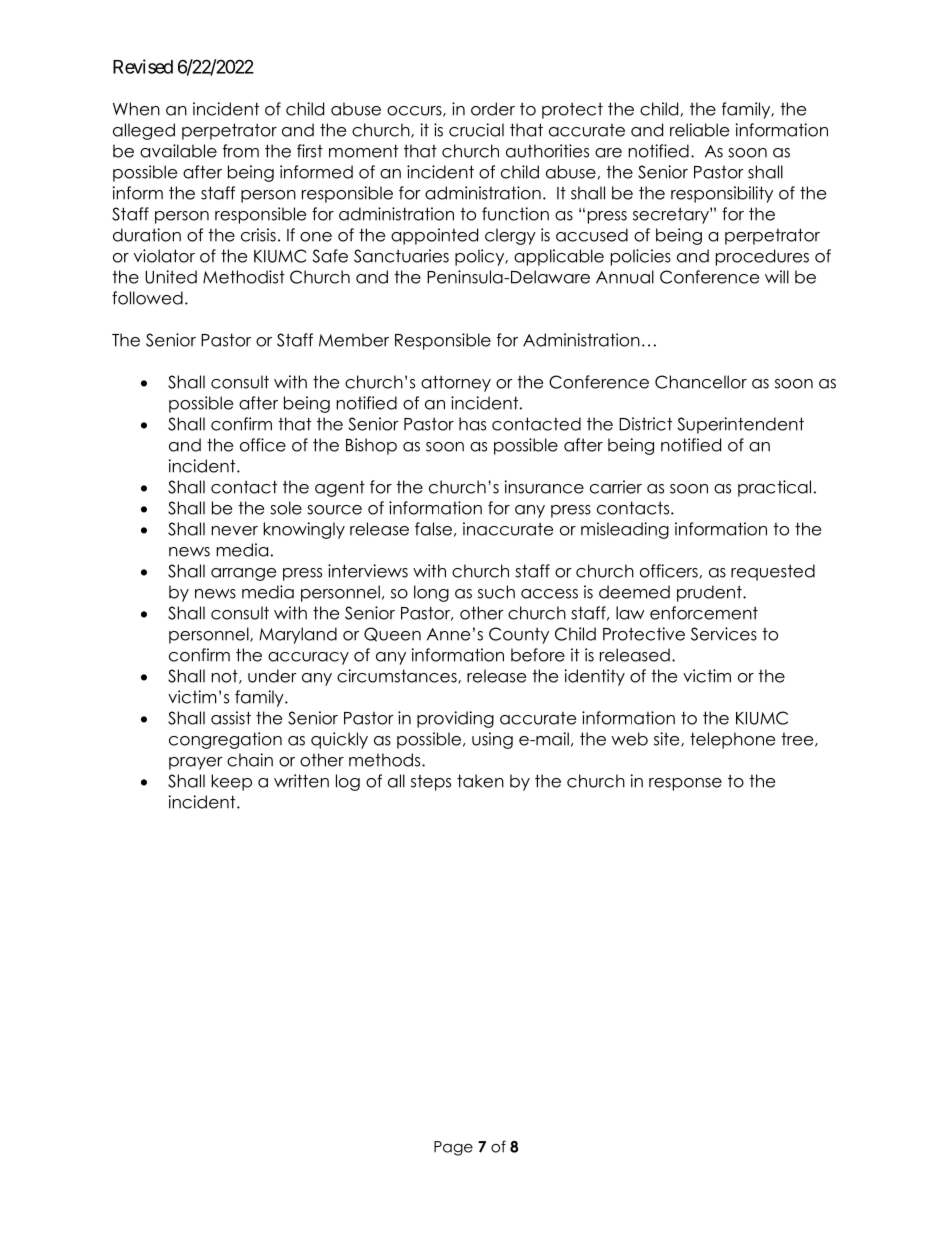  Describe the element at coordinates (774, 488) in the document. I see `practical` at that location.
